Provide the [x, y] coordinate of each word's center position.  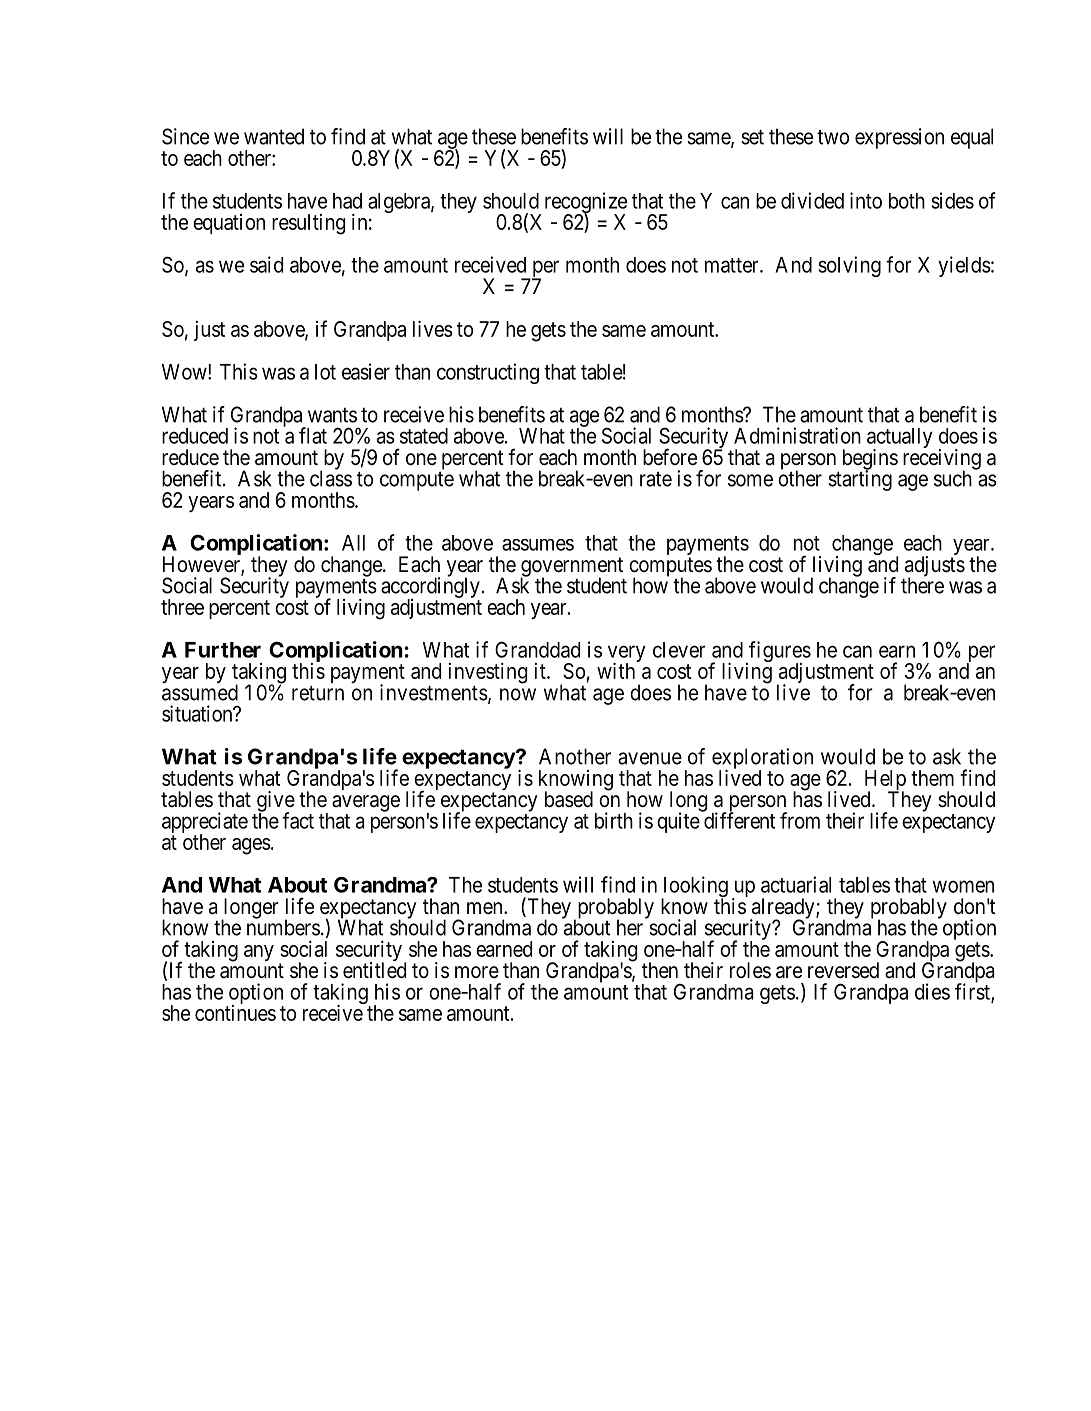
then [660, 970]
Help [885, 781]
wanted [274, 136]
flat [313, 435]
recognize [586, 204]
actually [900, 439]
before [670, 457]
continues [235, 1013]
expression [899, 138]
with [616, 670]
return [318, 693]
